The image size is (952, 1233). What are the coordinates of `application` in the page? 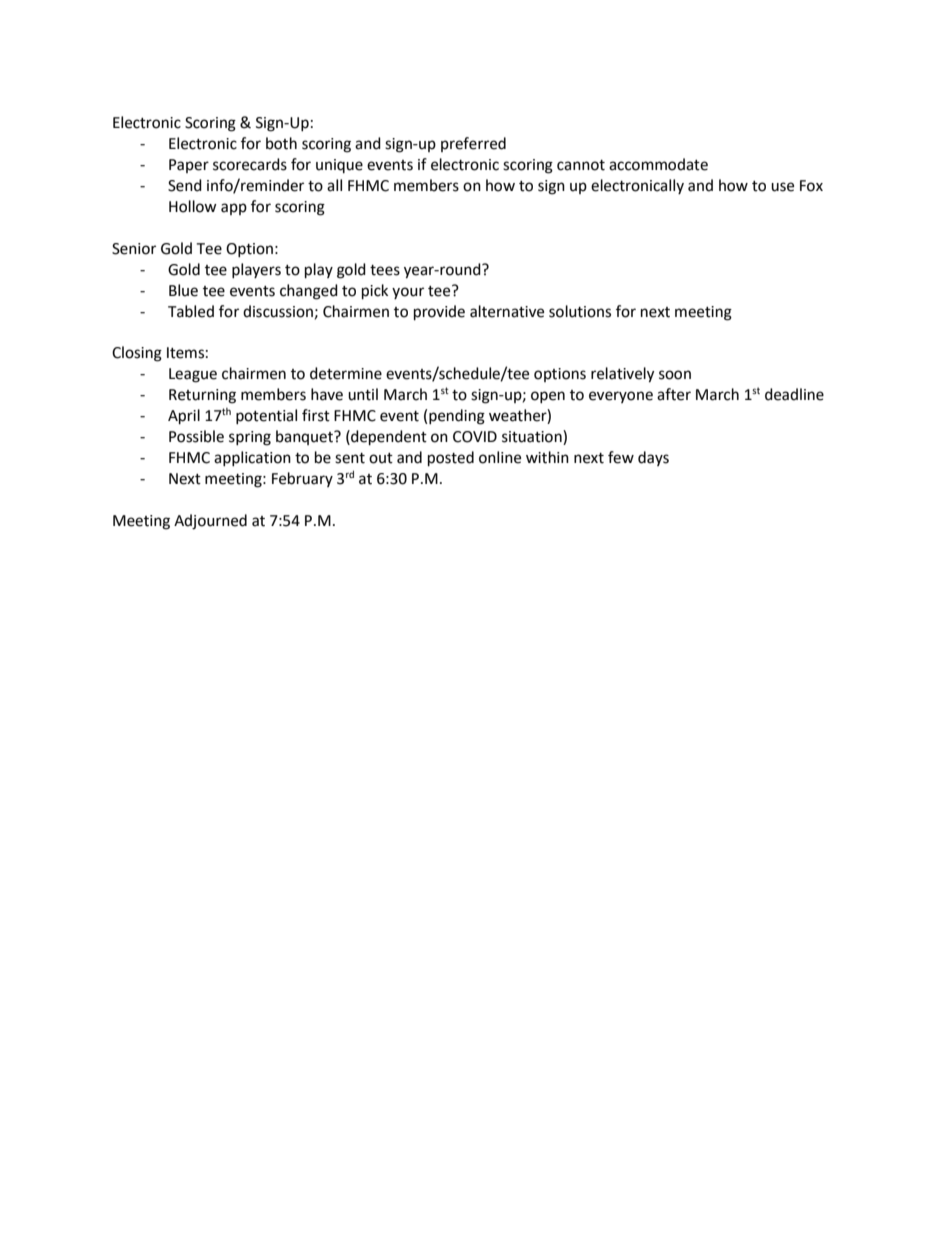 It's located at (252, 458).
